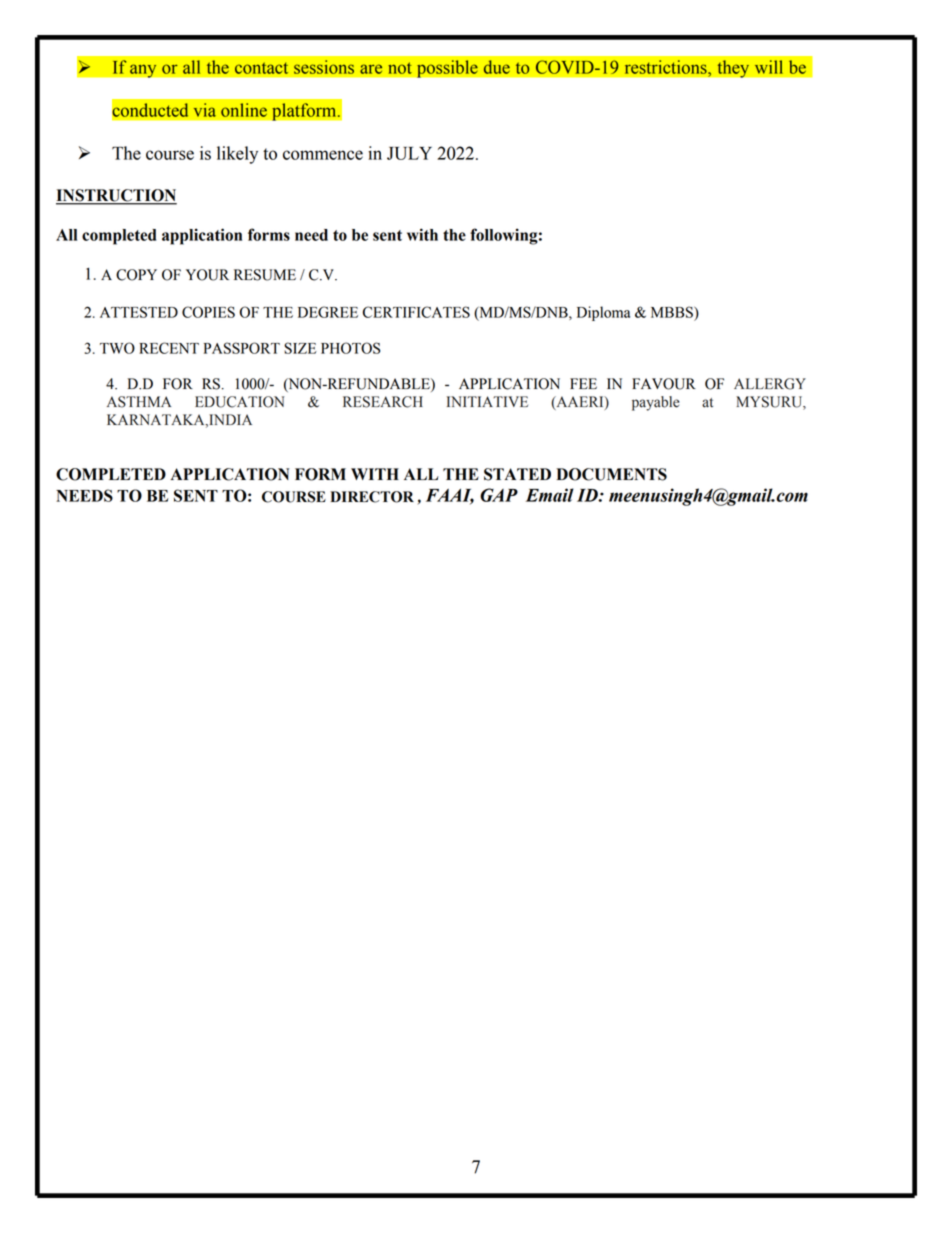 Image resolution: width=952 pixels, height=1233 pixels. Describe the element at coordinates (664, 384) in the screenshot. I see `FAVOUR` at that location.
